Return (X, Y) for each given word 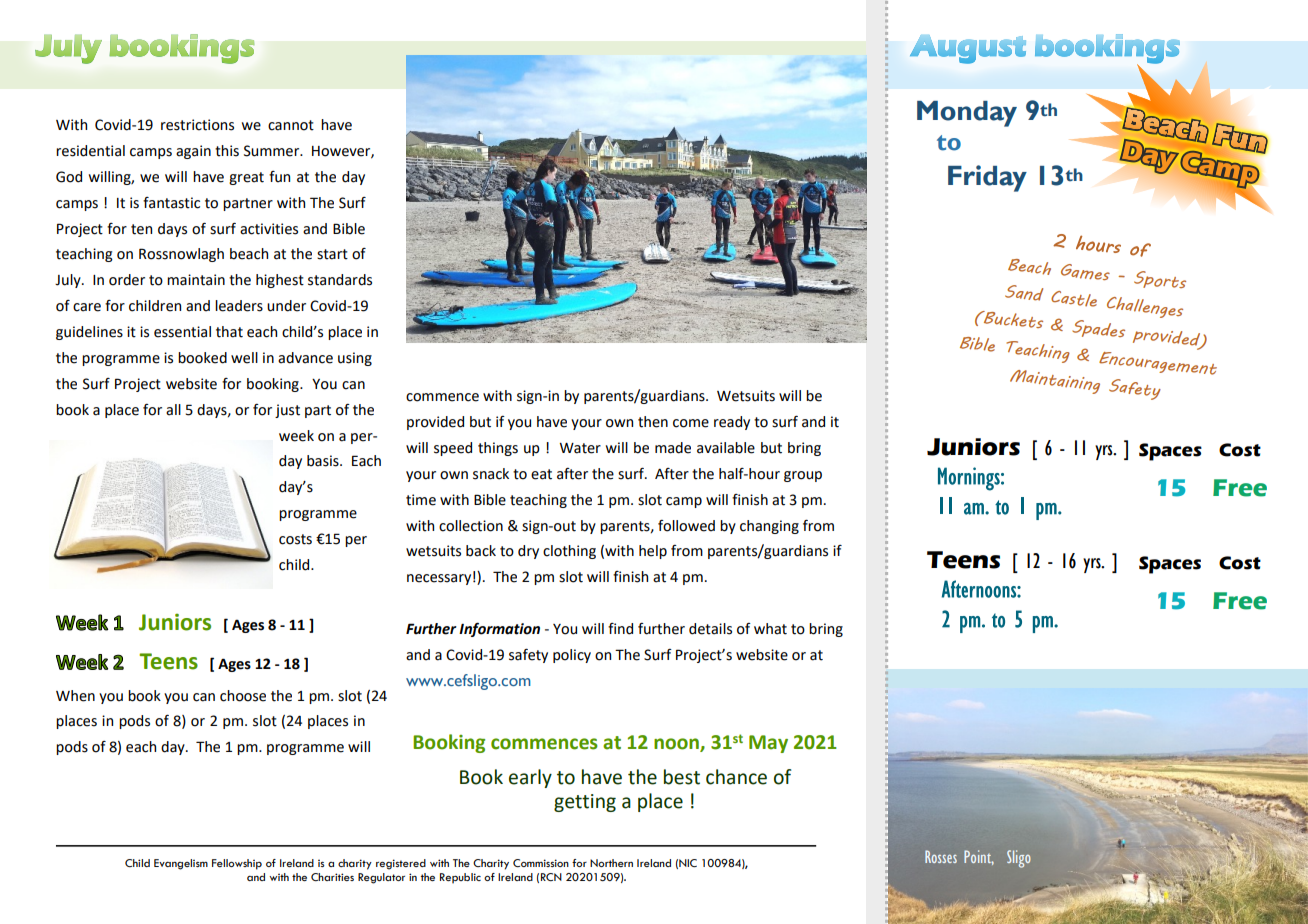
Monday (967, 114)
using (355, 359)
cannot (291, 125)
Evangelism (181, 864)
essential (182, 332)
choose (243, 696)
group (803, 476)
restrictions (197, 125)
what (770, 629)
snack (491, 474)
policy (572, 656)
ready (732, 423)
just (287, 411)
